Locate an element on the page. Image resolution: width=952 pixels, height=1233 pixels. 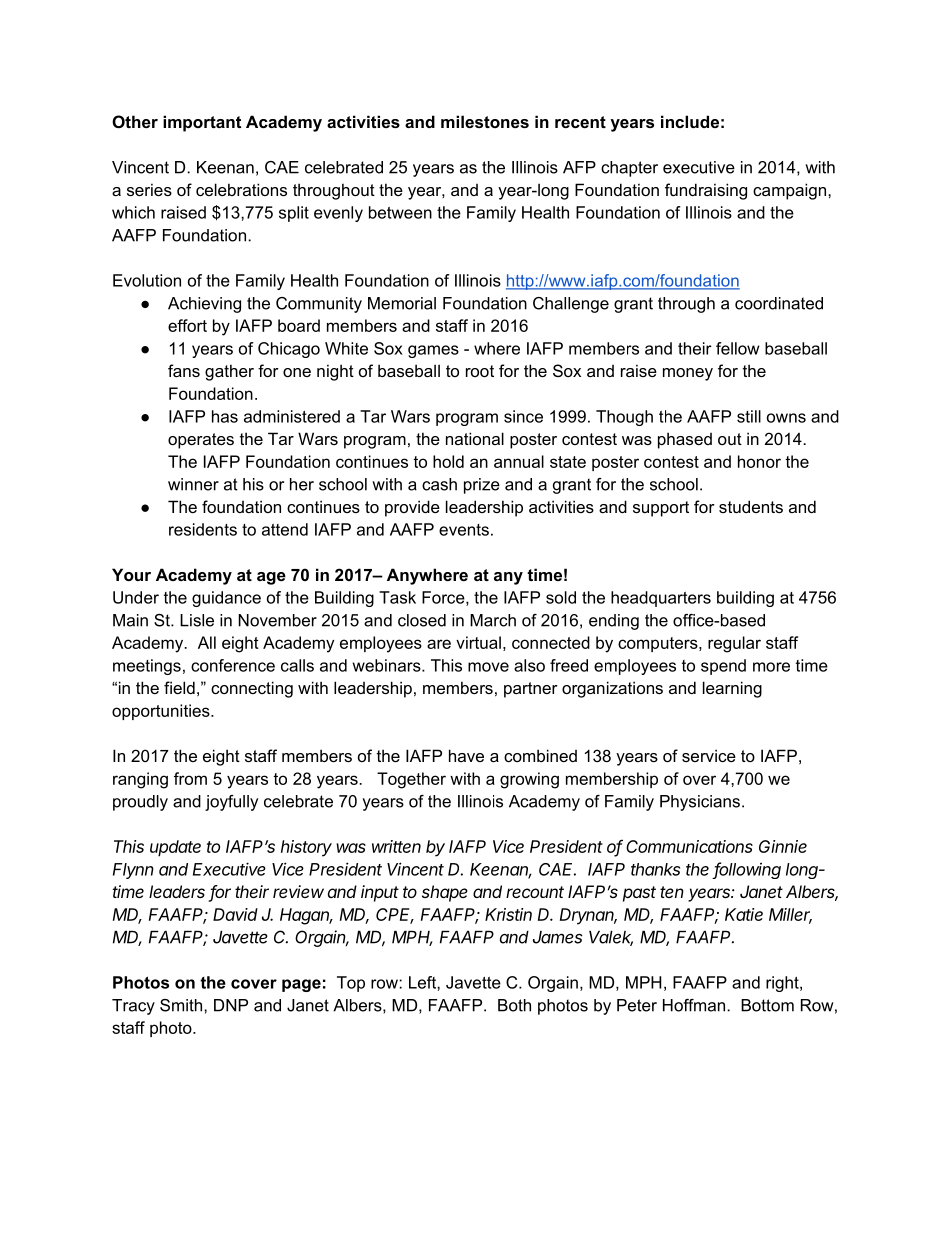
residents is located at coordinates (203, 529).
